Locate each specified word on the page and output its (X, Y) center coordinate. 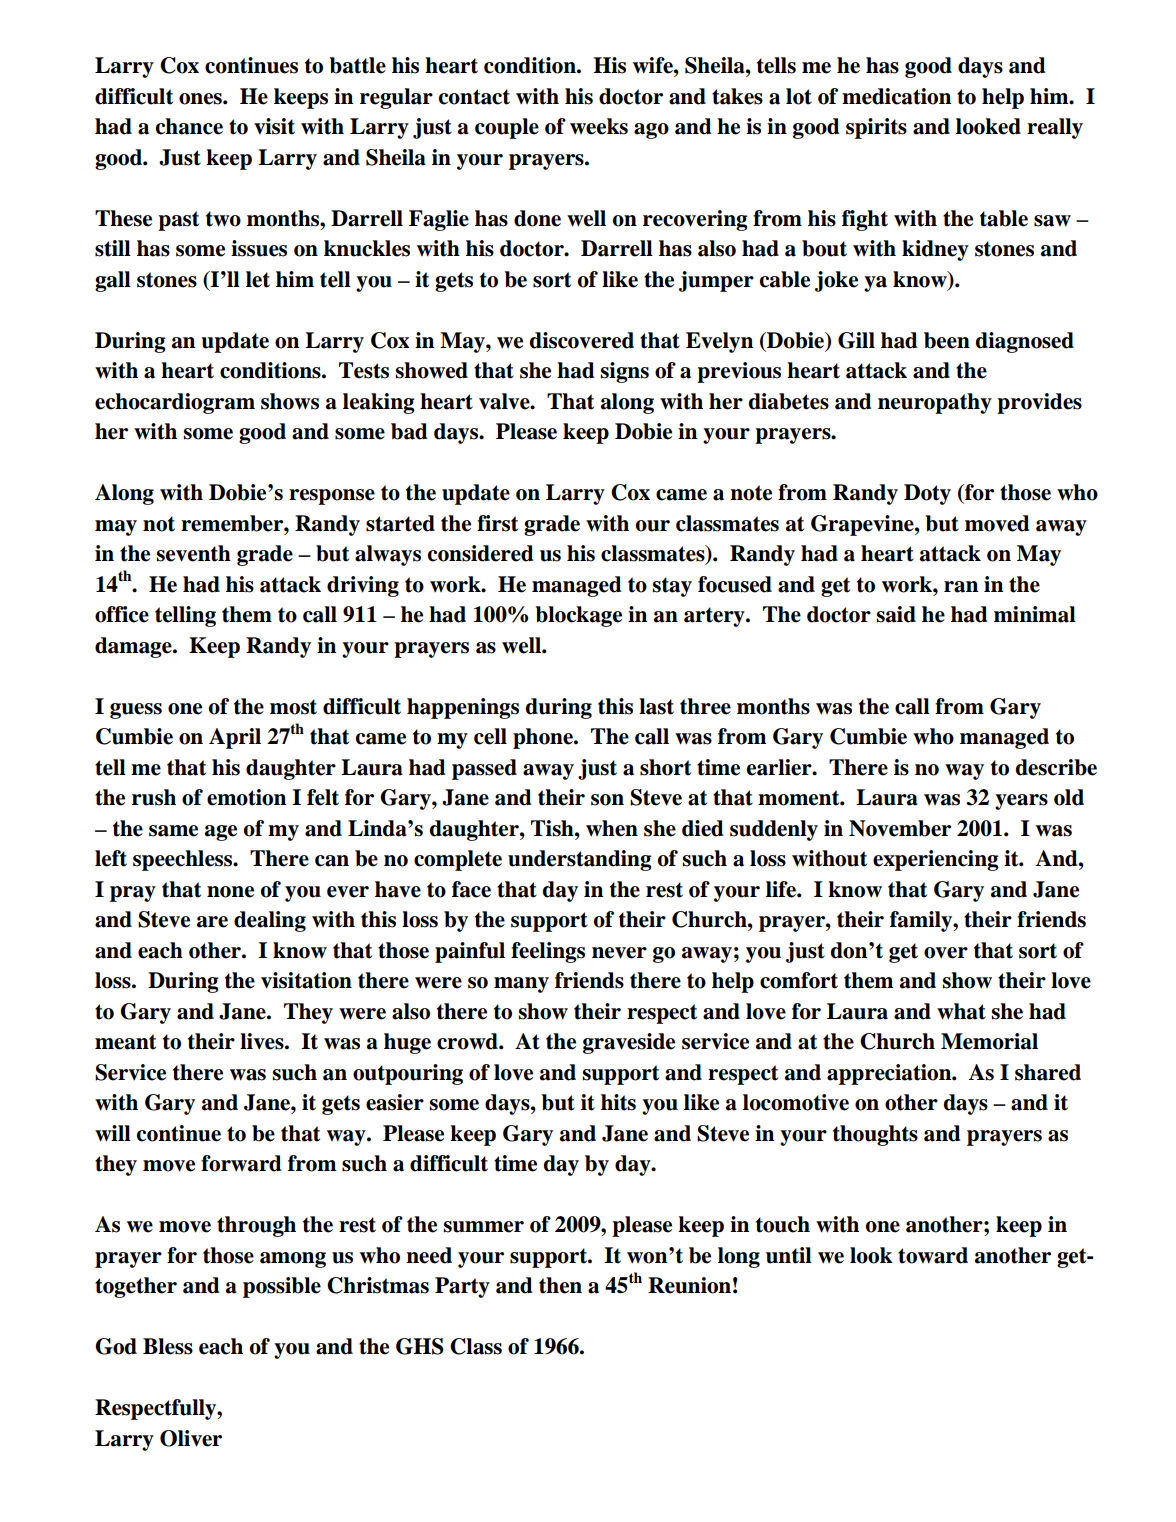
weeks (599, 126)
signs (624, 372)
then (560, 1285)
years (1021, 802)
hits (618, 1102)
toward (933, 1255)
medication (896, 96)
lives (263, 1041)
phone (544, 738)
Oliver (191, 1438)
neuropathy (935, 403)
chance (189, 126)
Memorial (989, 1041)
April (235, 738)
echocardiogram (175, 403)
